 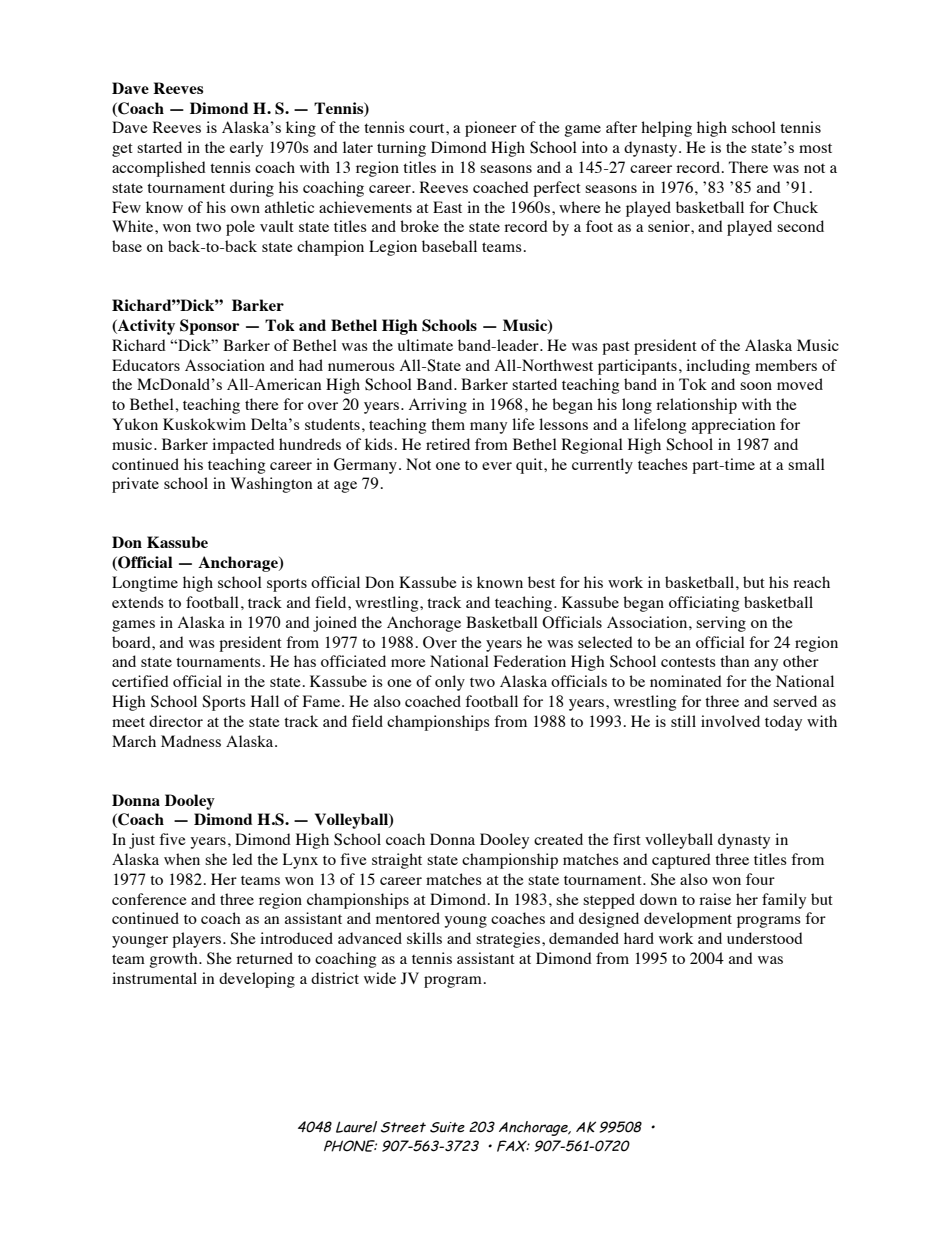 I want to click on extends, so click(x=138, y=602).
